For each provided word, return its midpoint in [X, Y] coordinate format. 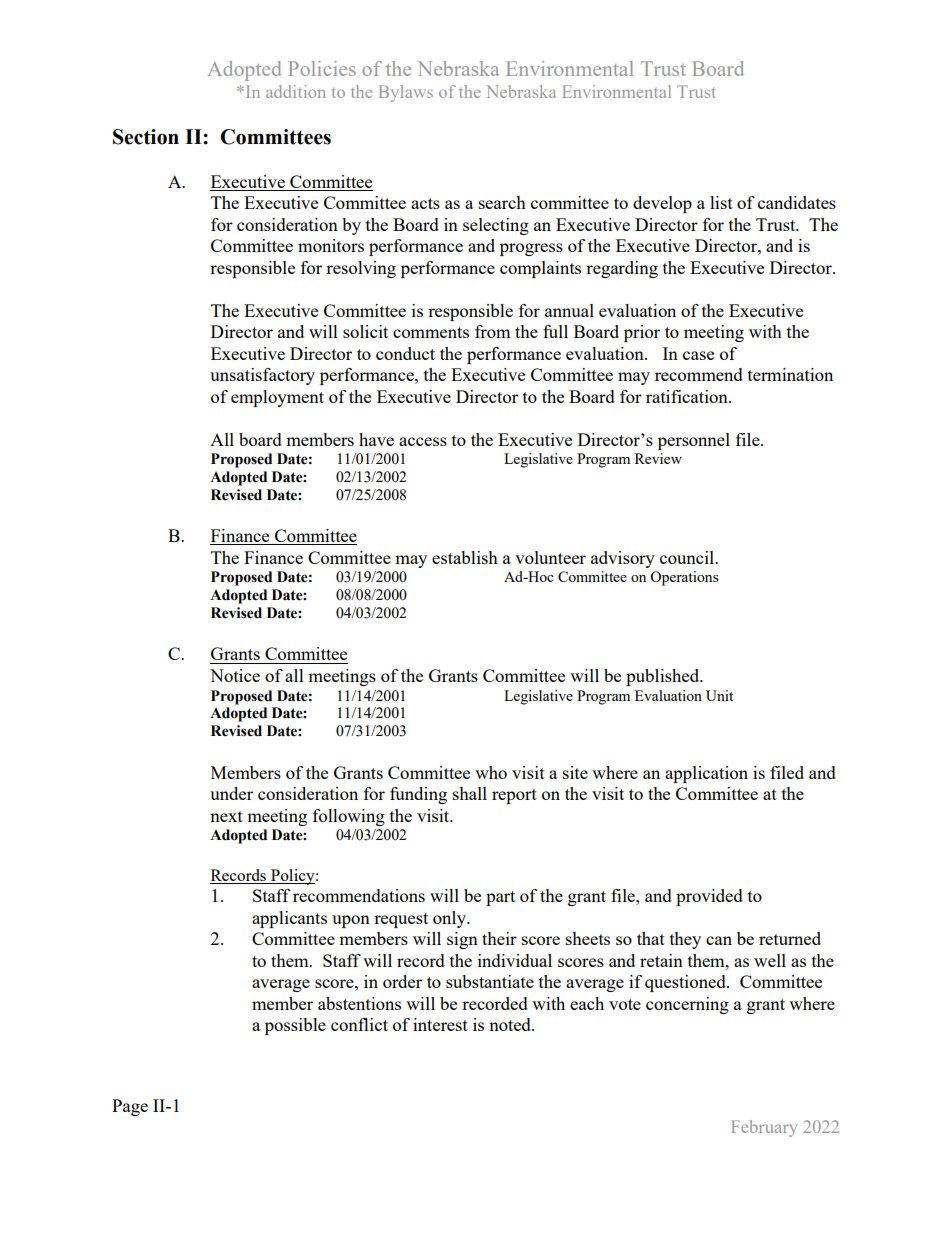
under [231, 793]
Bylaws [406, 93]
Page [130, 1107]
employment [277, 398]
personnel [694, 441]
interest [440, 1024]
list [721, 202]
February [764, 1128]
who [491, 772]
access [423, 441]
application [706, 774]
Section [146, 137]
